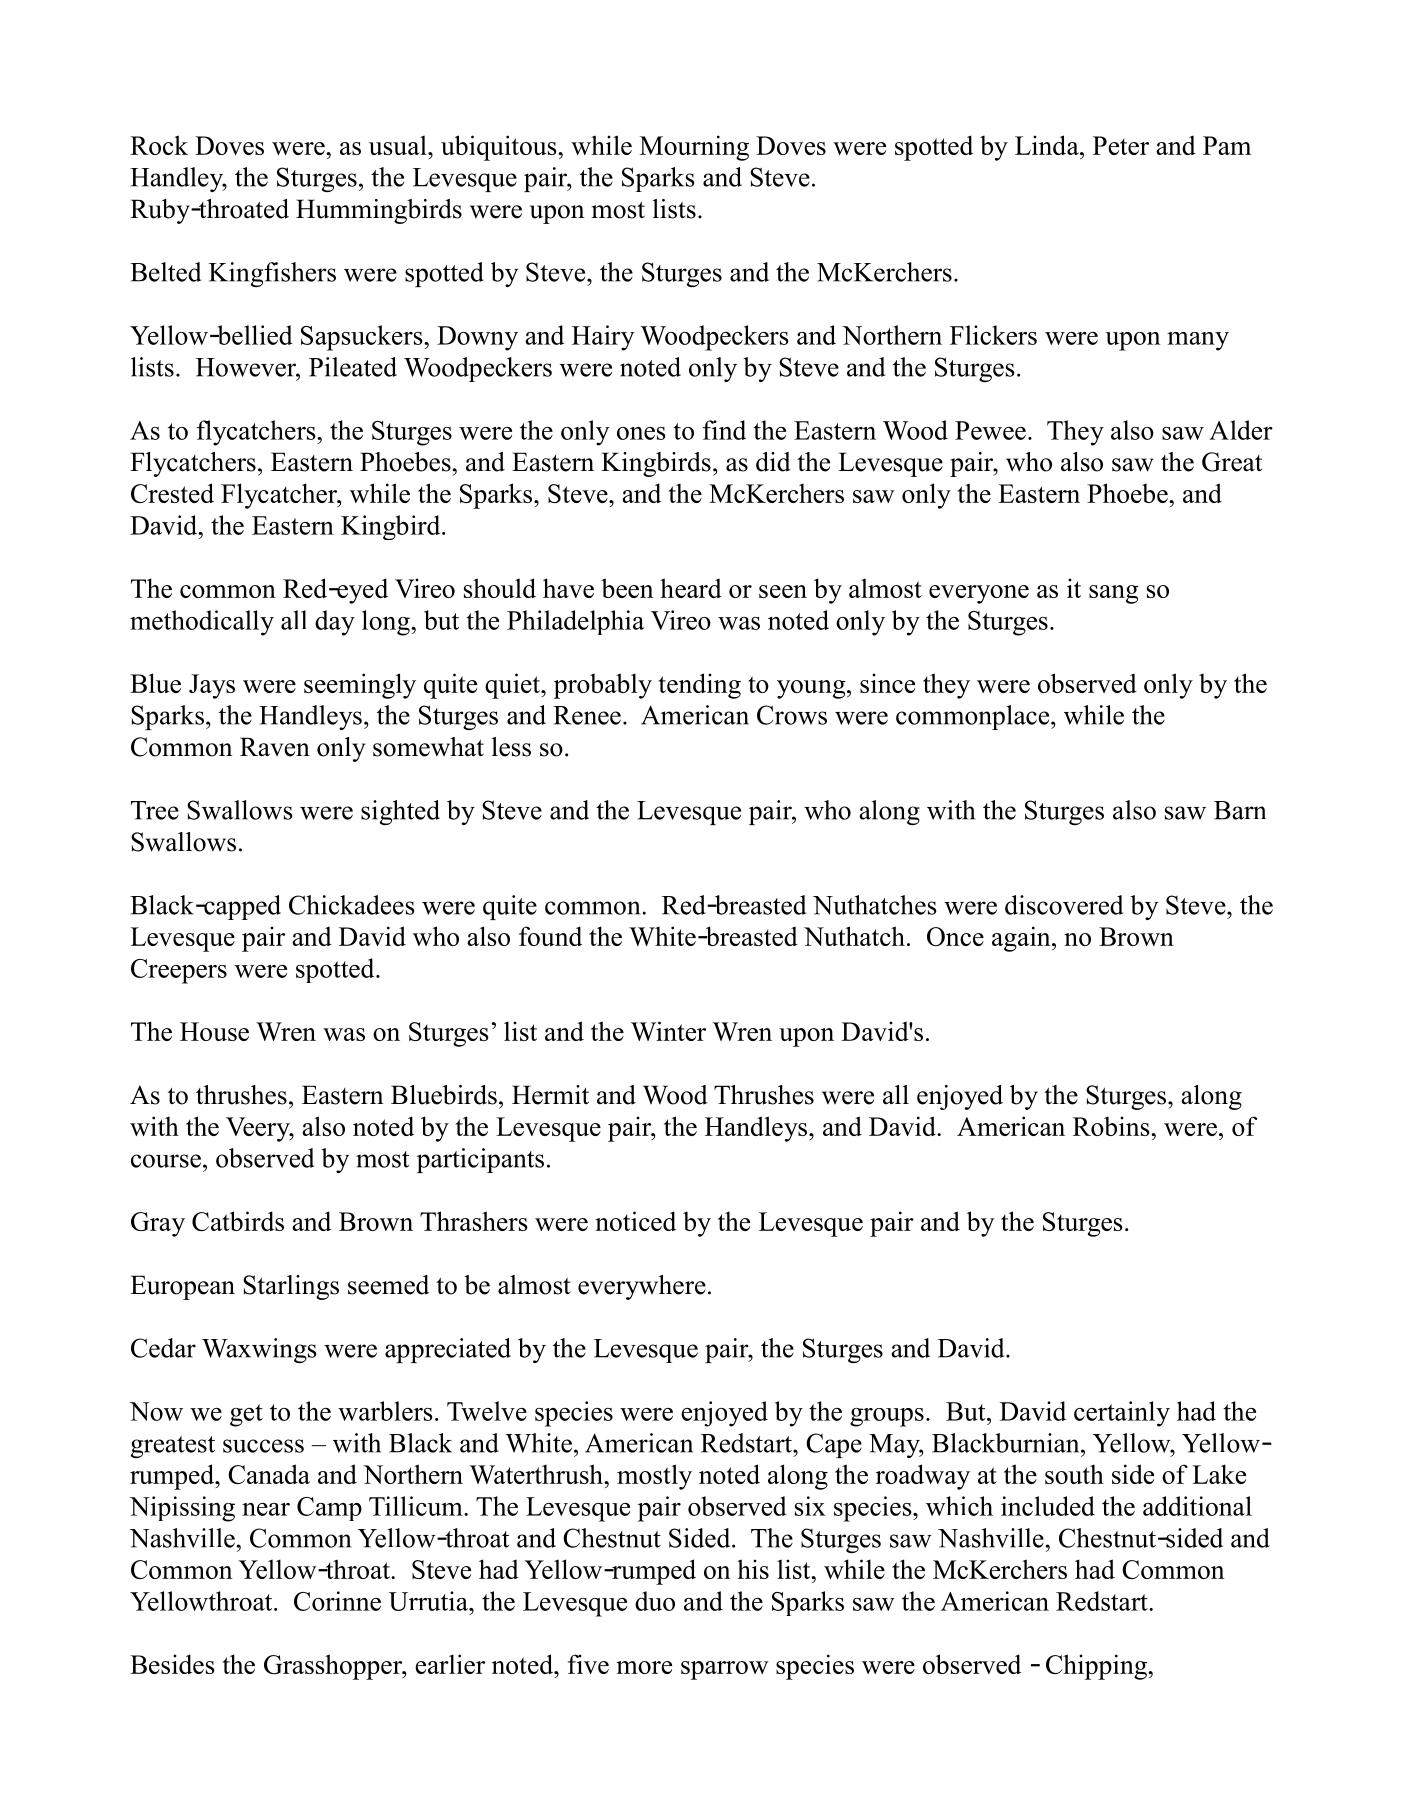 The height and width of the screenshot is (1816, 1404). I want to click on tending, so click(700, 686).
